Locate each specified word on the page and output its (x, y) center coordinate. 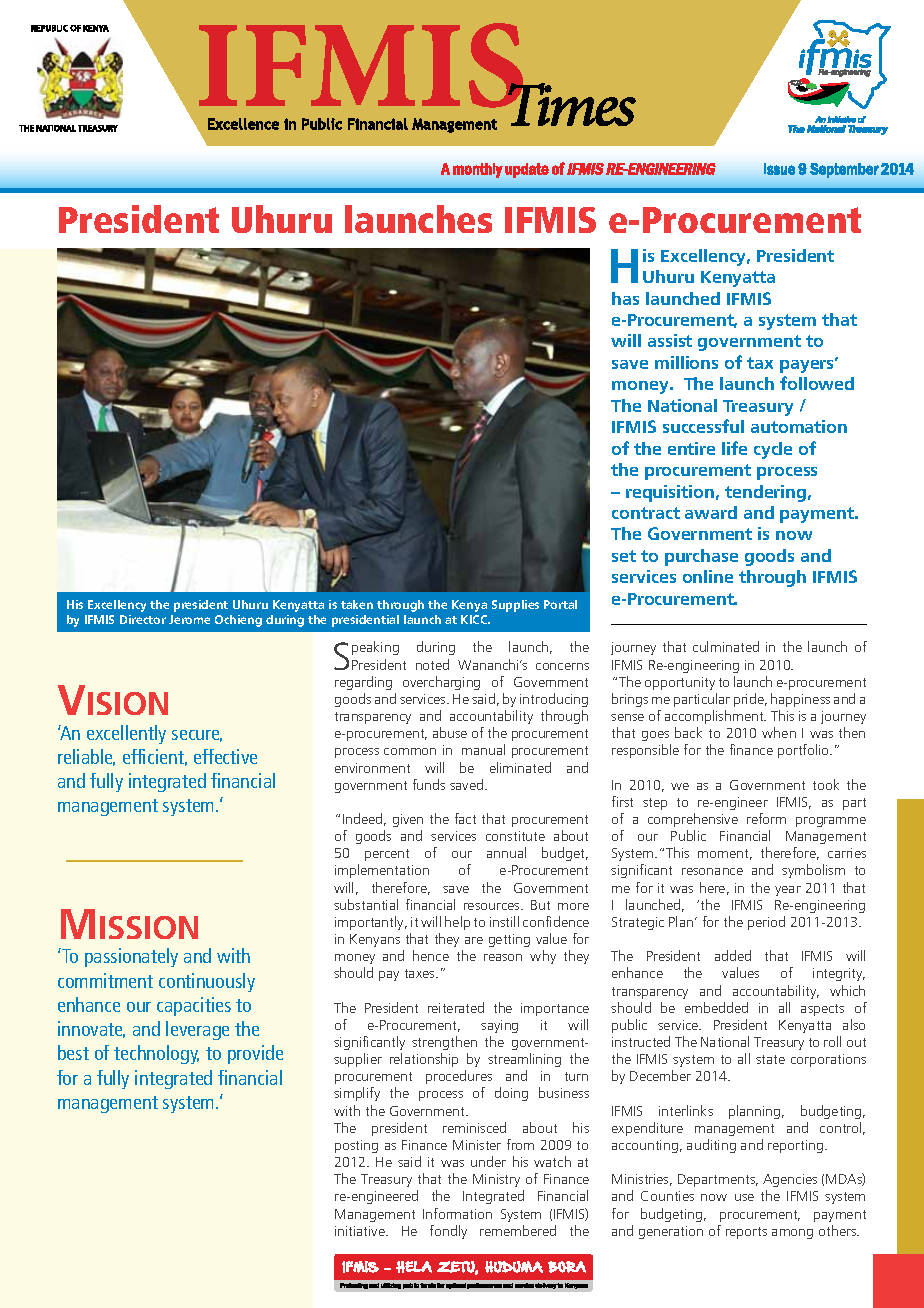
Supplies (515, 606)
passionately (131, 957)
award (711, 512)
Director (143, 619)
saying (499, 1026)
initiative (361, 1231)
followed (817, 383)
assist (670, 340)
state (770, 1059)
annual (506, 852)
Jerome (189, 619)
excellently (126, 734)
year (788, 891)
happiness (800, 700)
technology (156, 1054)
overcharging (441, 683)
